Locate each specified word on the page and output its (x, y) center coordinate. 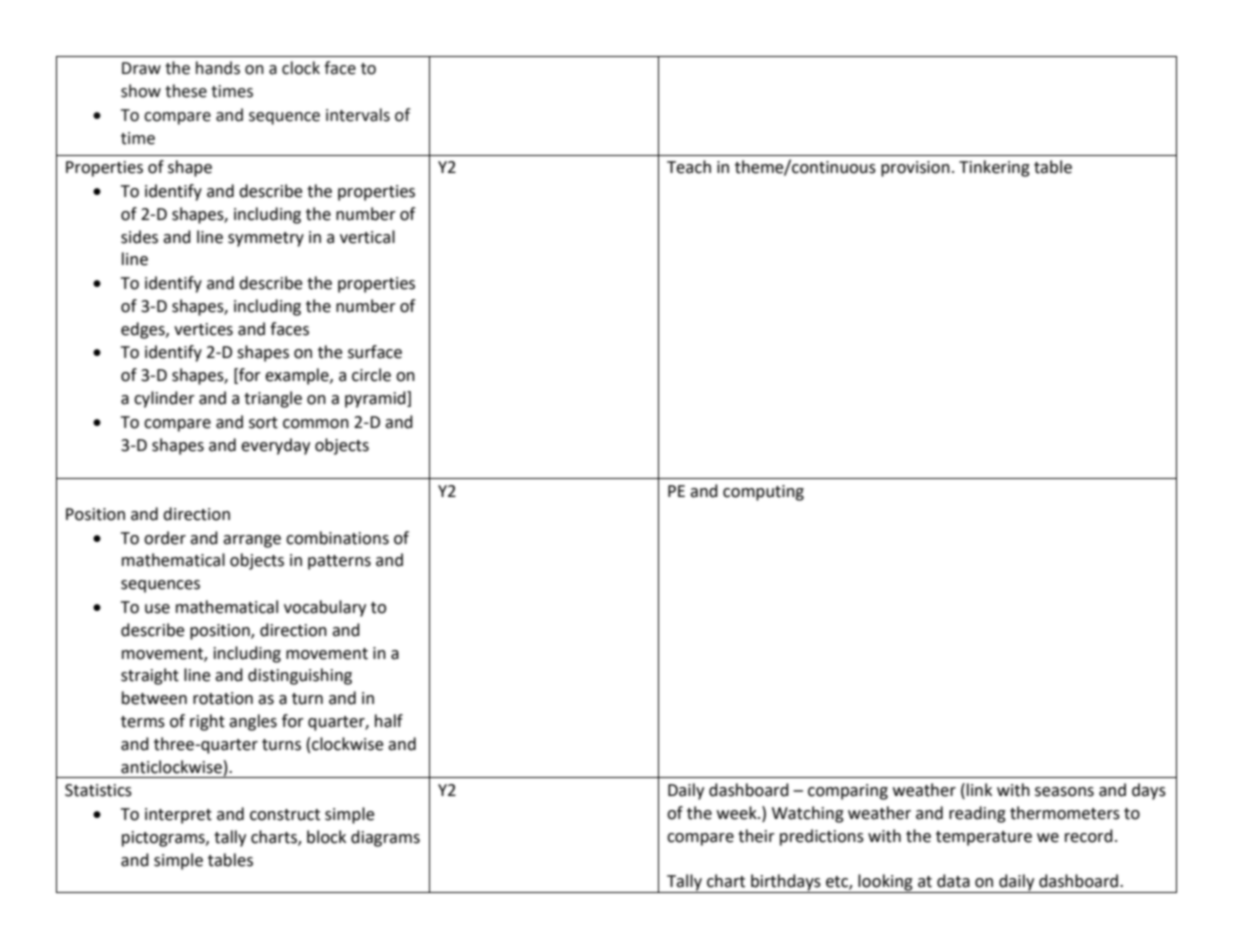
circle (371, 375)
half (389, 721)
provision (915, 169)
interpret (178, 816)
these (186, 91)
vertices (203, 329)
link (979, 789)
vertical (367, 237)
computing (763, 493)
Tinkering (994, 168)
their (756, 836)
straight (150, 676)
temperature (984, 838)
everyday (275, 446)
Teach (689, 167)
